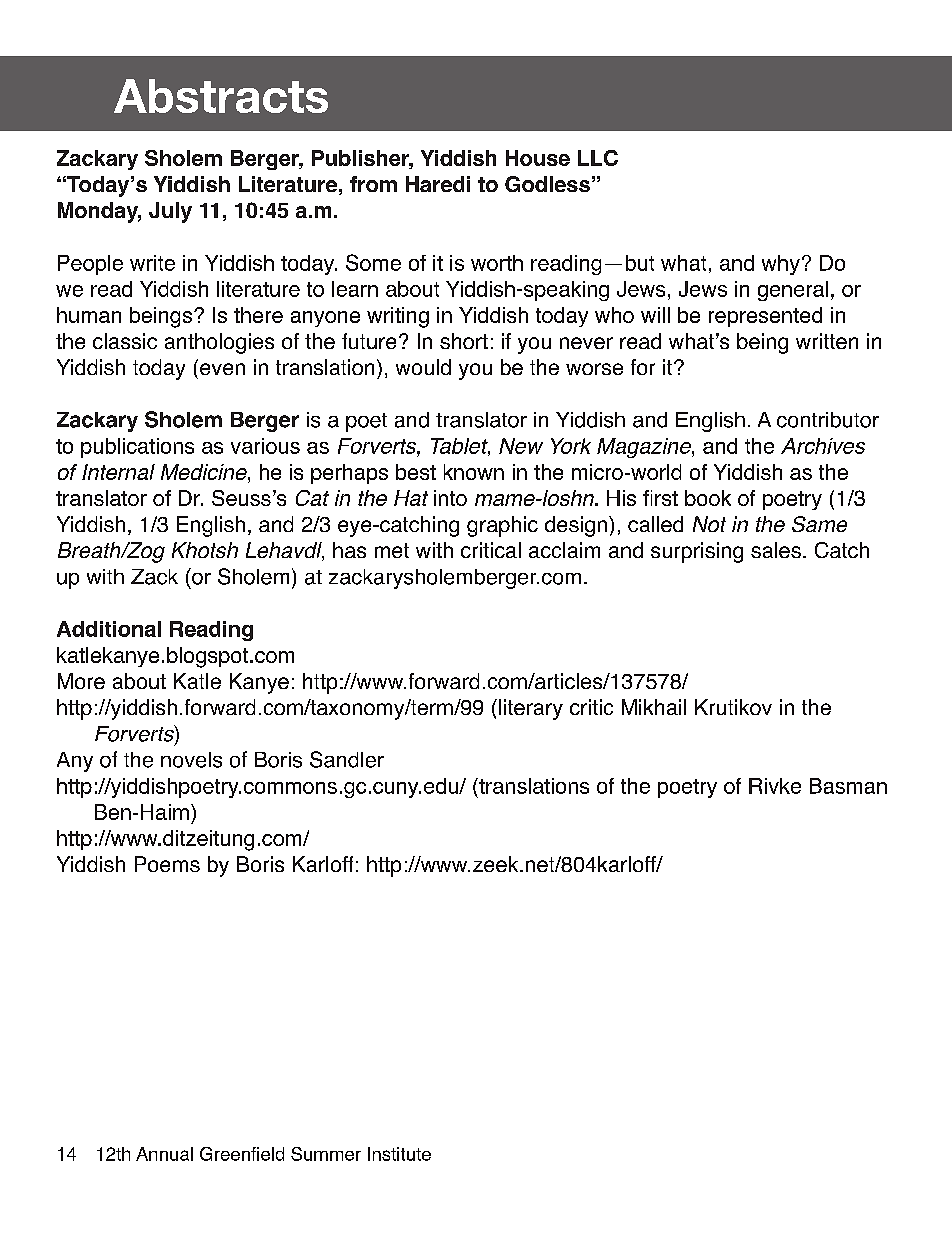  What do you see at coordinates (654, 707) in the image?
I see `Mikhail` at bounding box center [654, 707].
